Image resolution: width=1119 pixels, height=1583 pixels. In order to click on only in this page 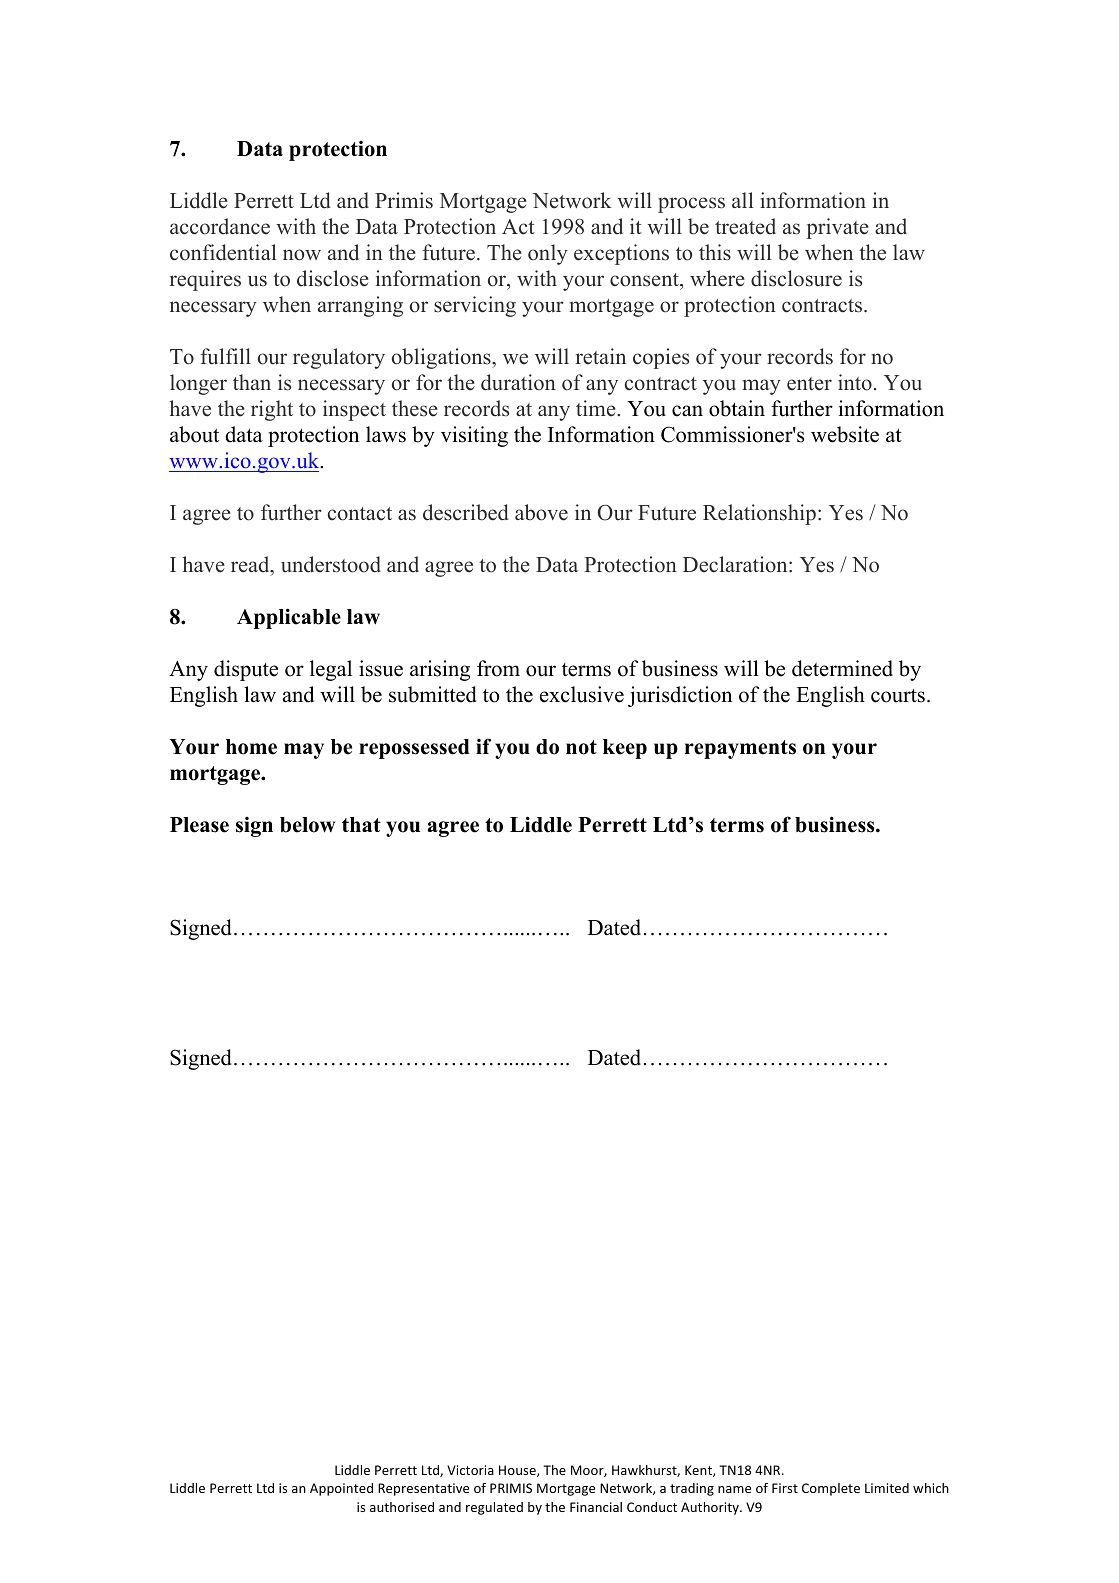, I will do `click(548, 254)`.
